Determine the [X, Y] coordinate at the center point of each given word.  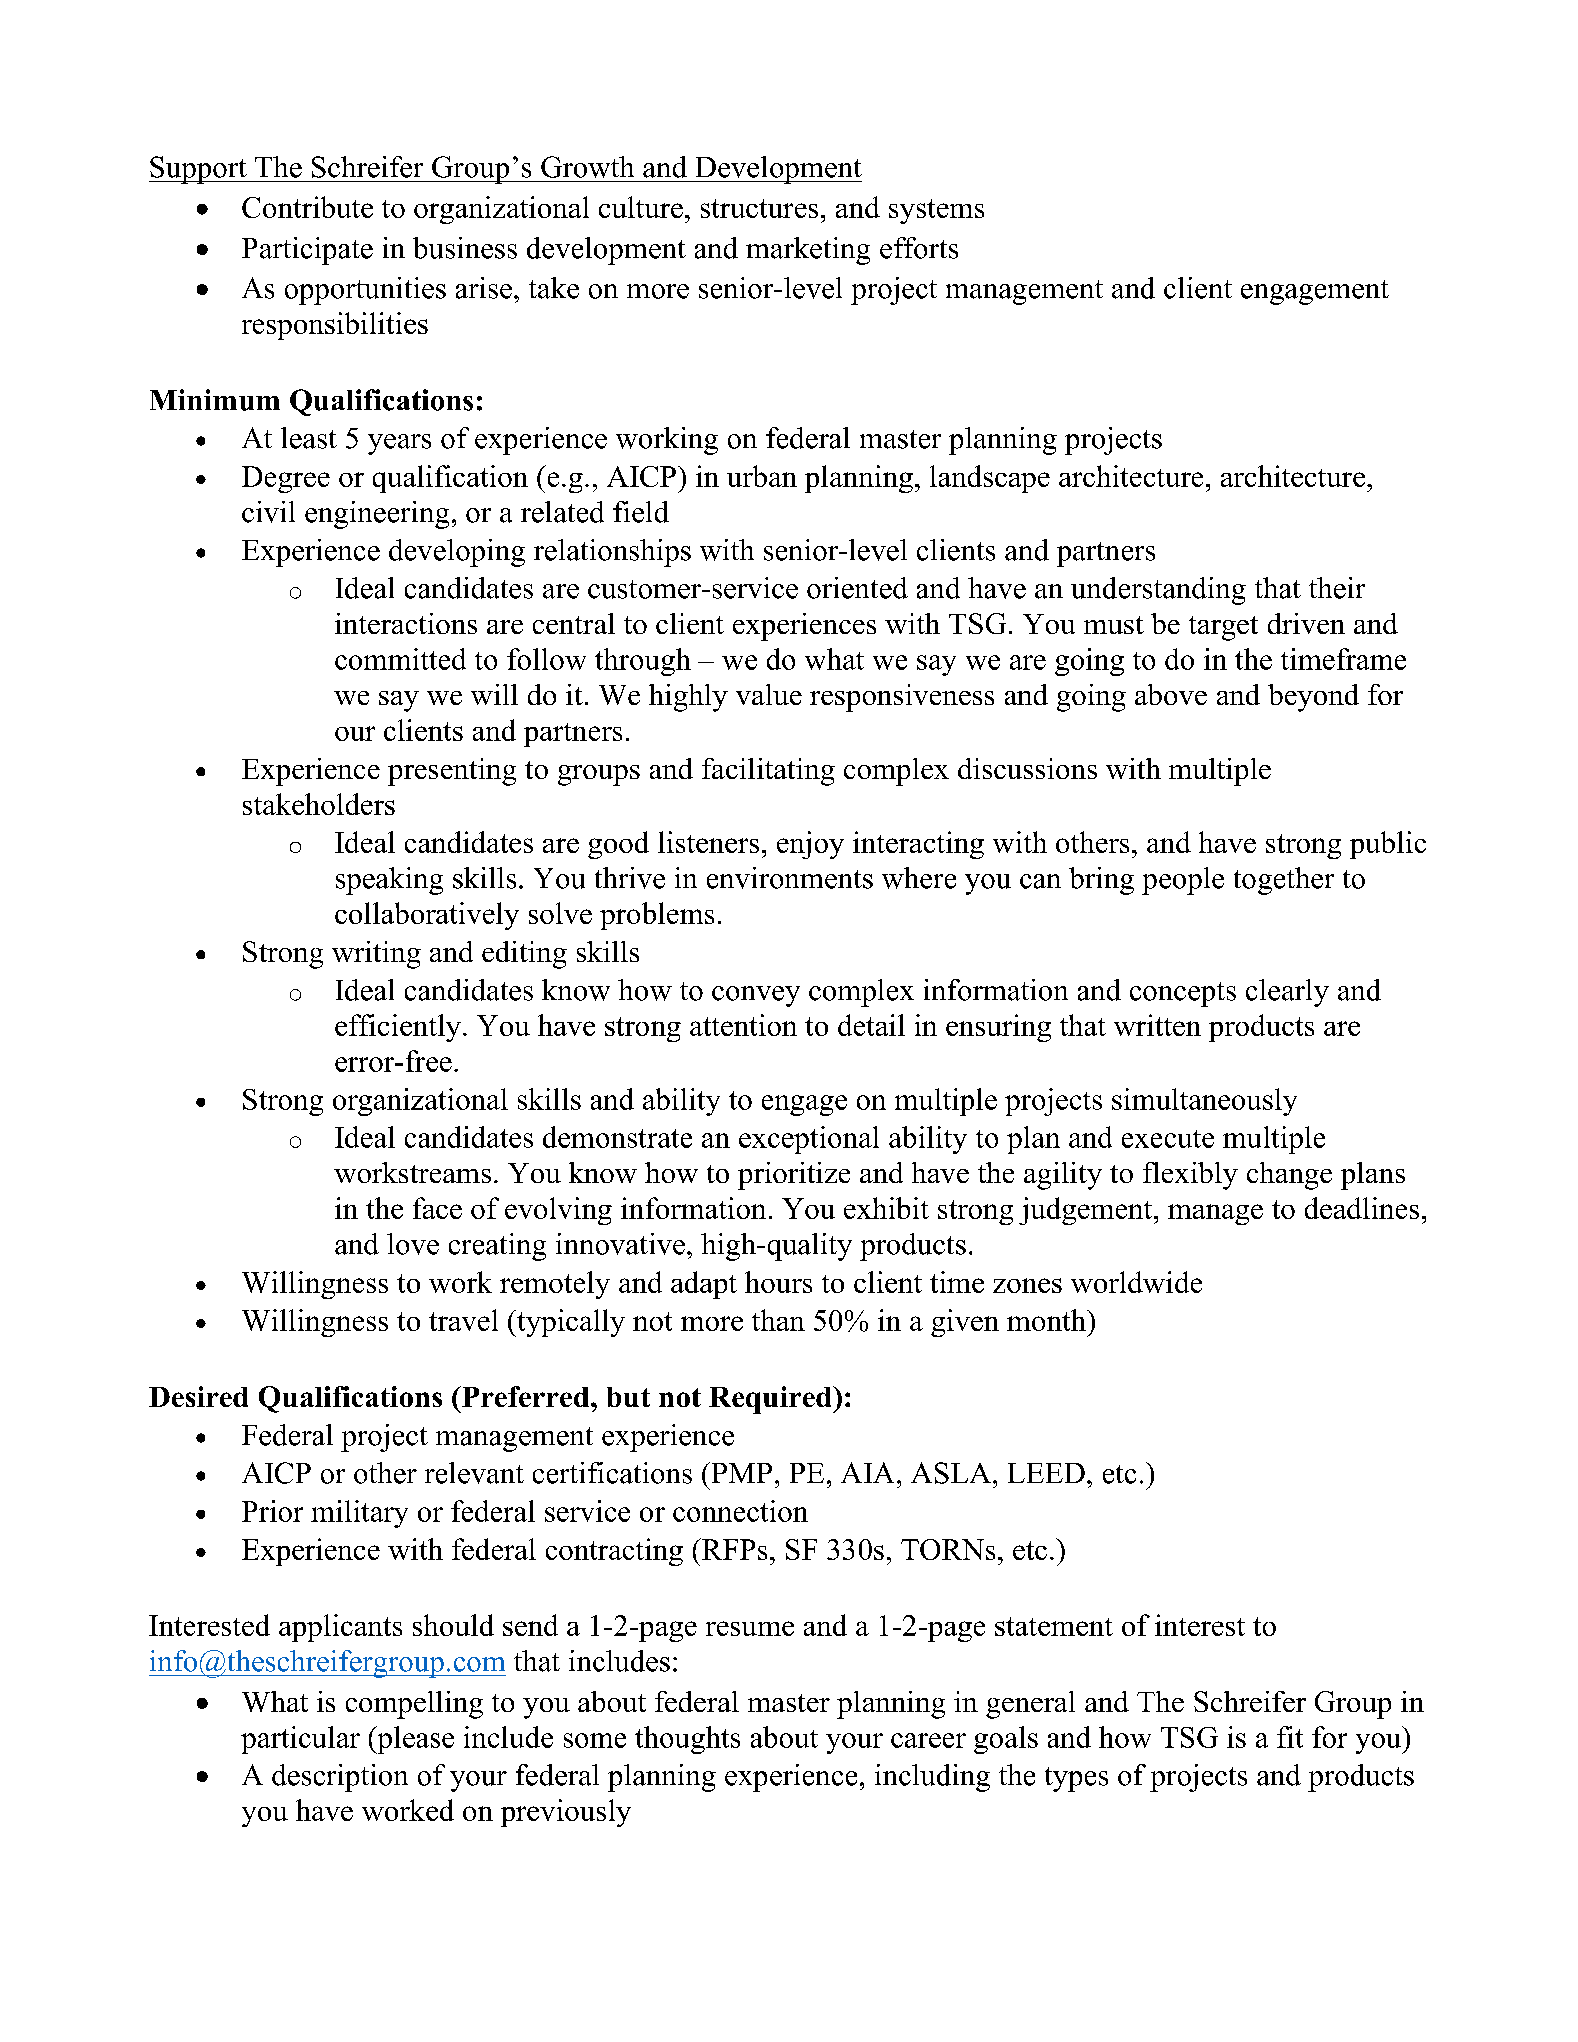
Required [771, 1400]
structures [759, 208]
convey [756, 996]
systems [936, 211]
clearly [1287, 993]
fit [1290, 1737]
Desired [198, 1396]
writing [376, 955]
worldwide [1136, 1282]
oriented [857, 588]
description [340, 1778]
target [1223, 628]
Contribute [307, 207]
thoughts [687, 1740]
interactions [406, 623]
